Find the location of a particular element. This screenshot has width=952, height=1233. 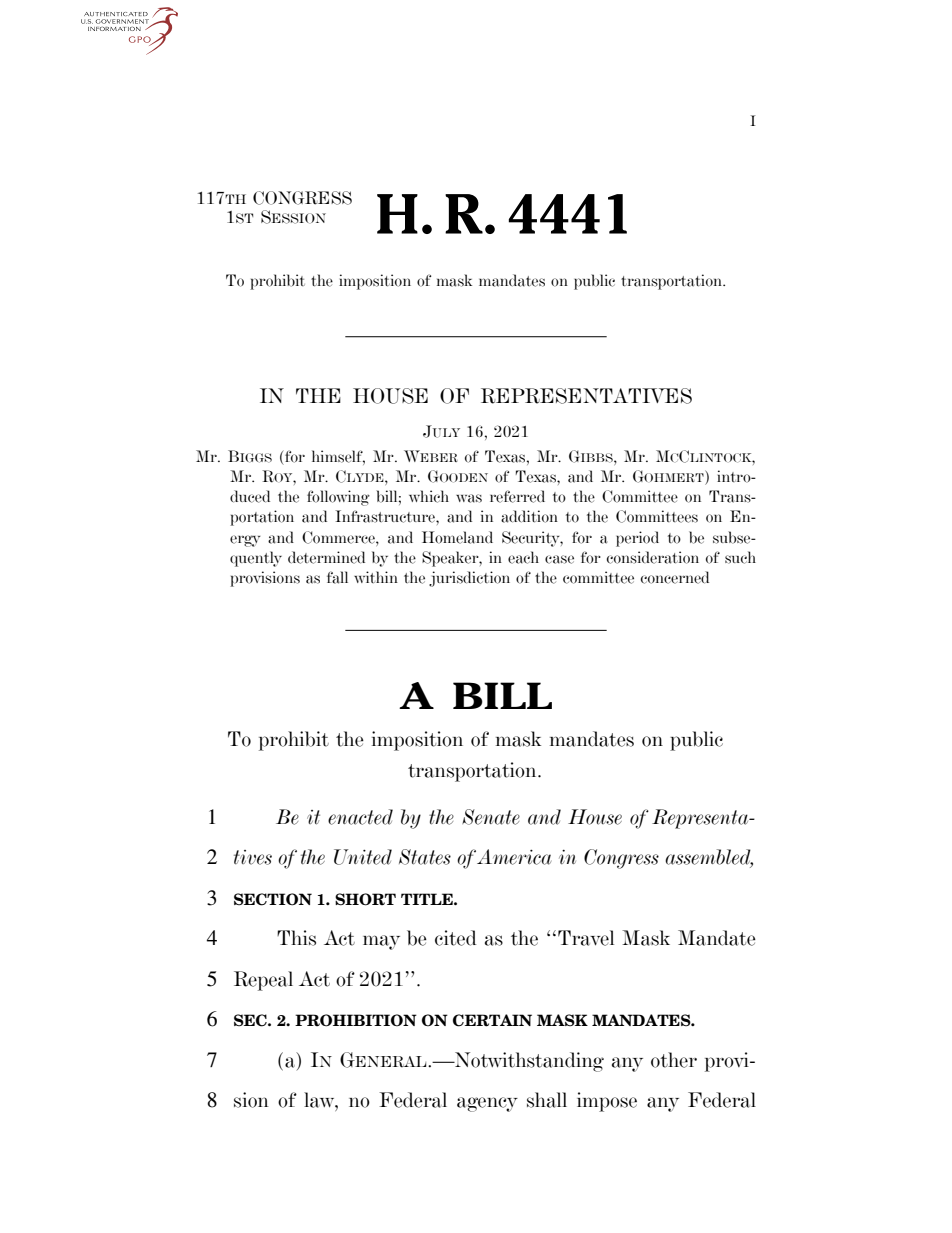

agency is located at coordinates (487, 1104).
